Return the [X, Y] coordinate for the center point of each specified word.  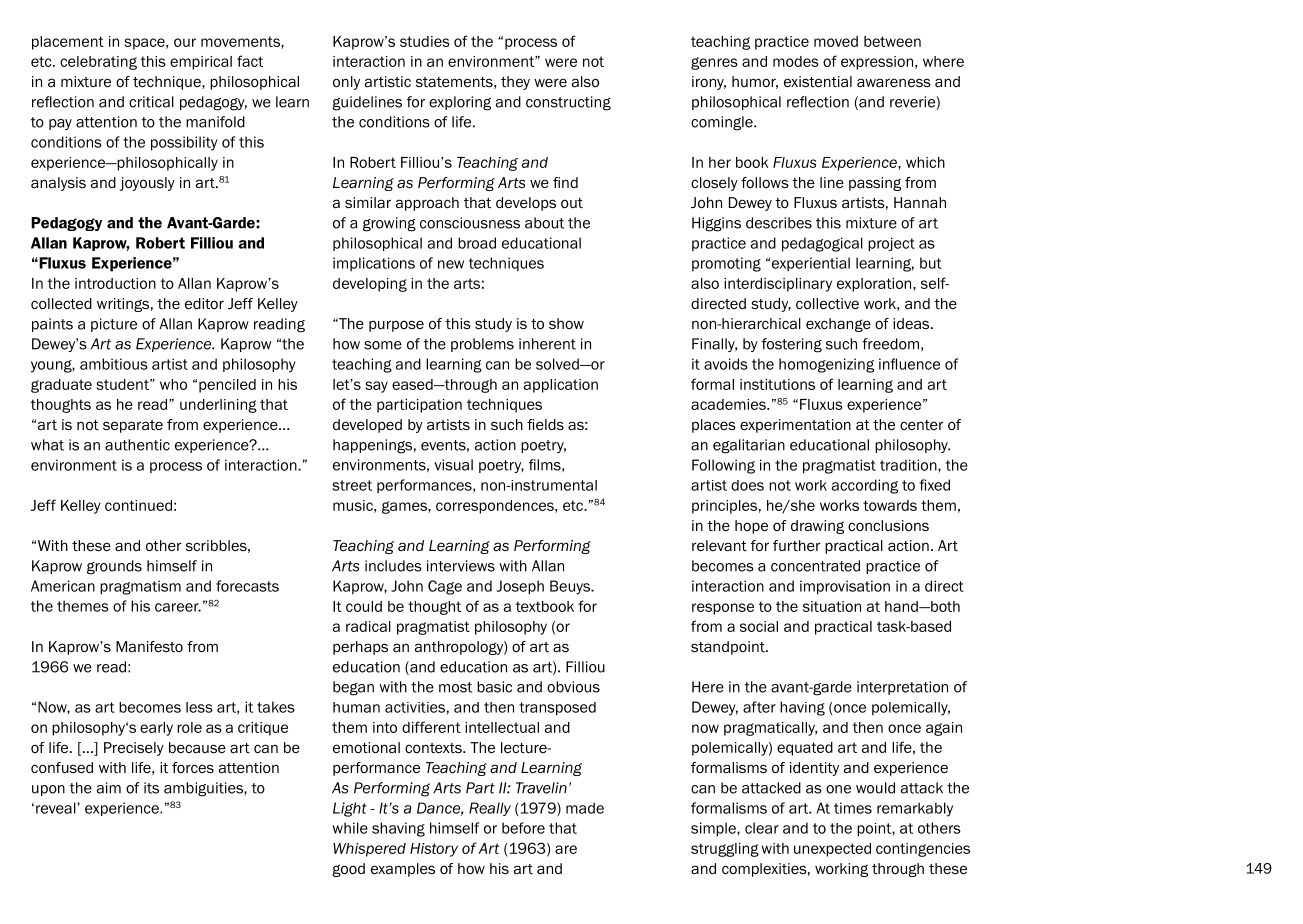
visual [453, 465]
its [151, 788]
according [865, 486]
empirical [201, 63]
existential [818, 82]
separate [133, 426]
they [515, 83]
